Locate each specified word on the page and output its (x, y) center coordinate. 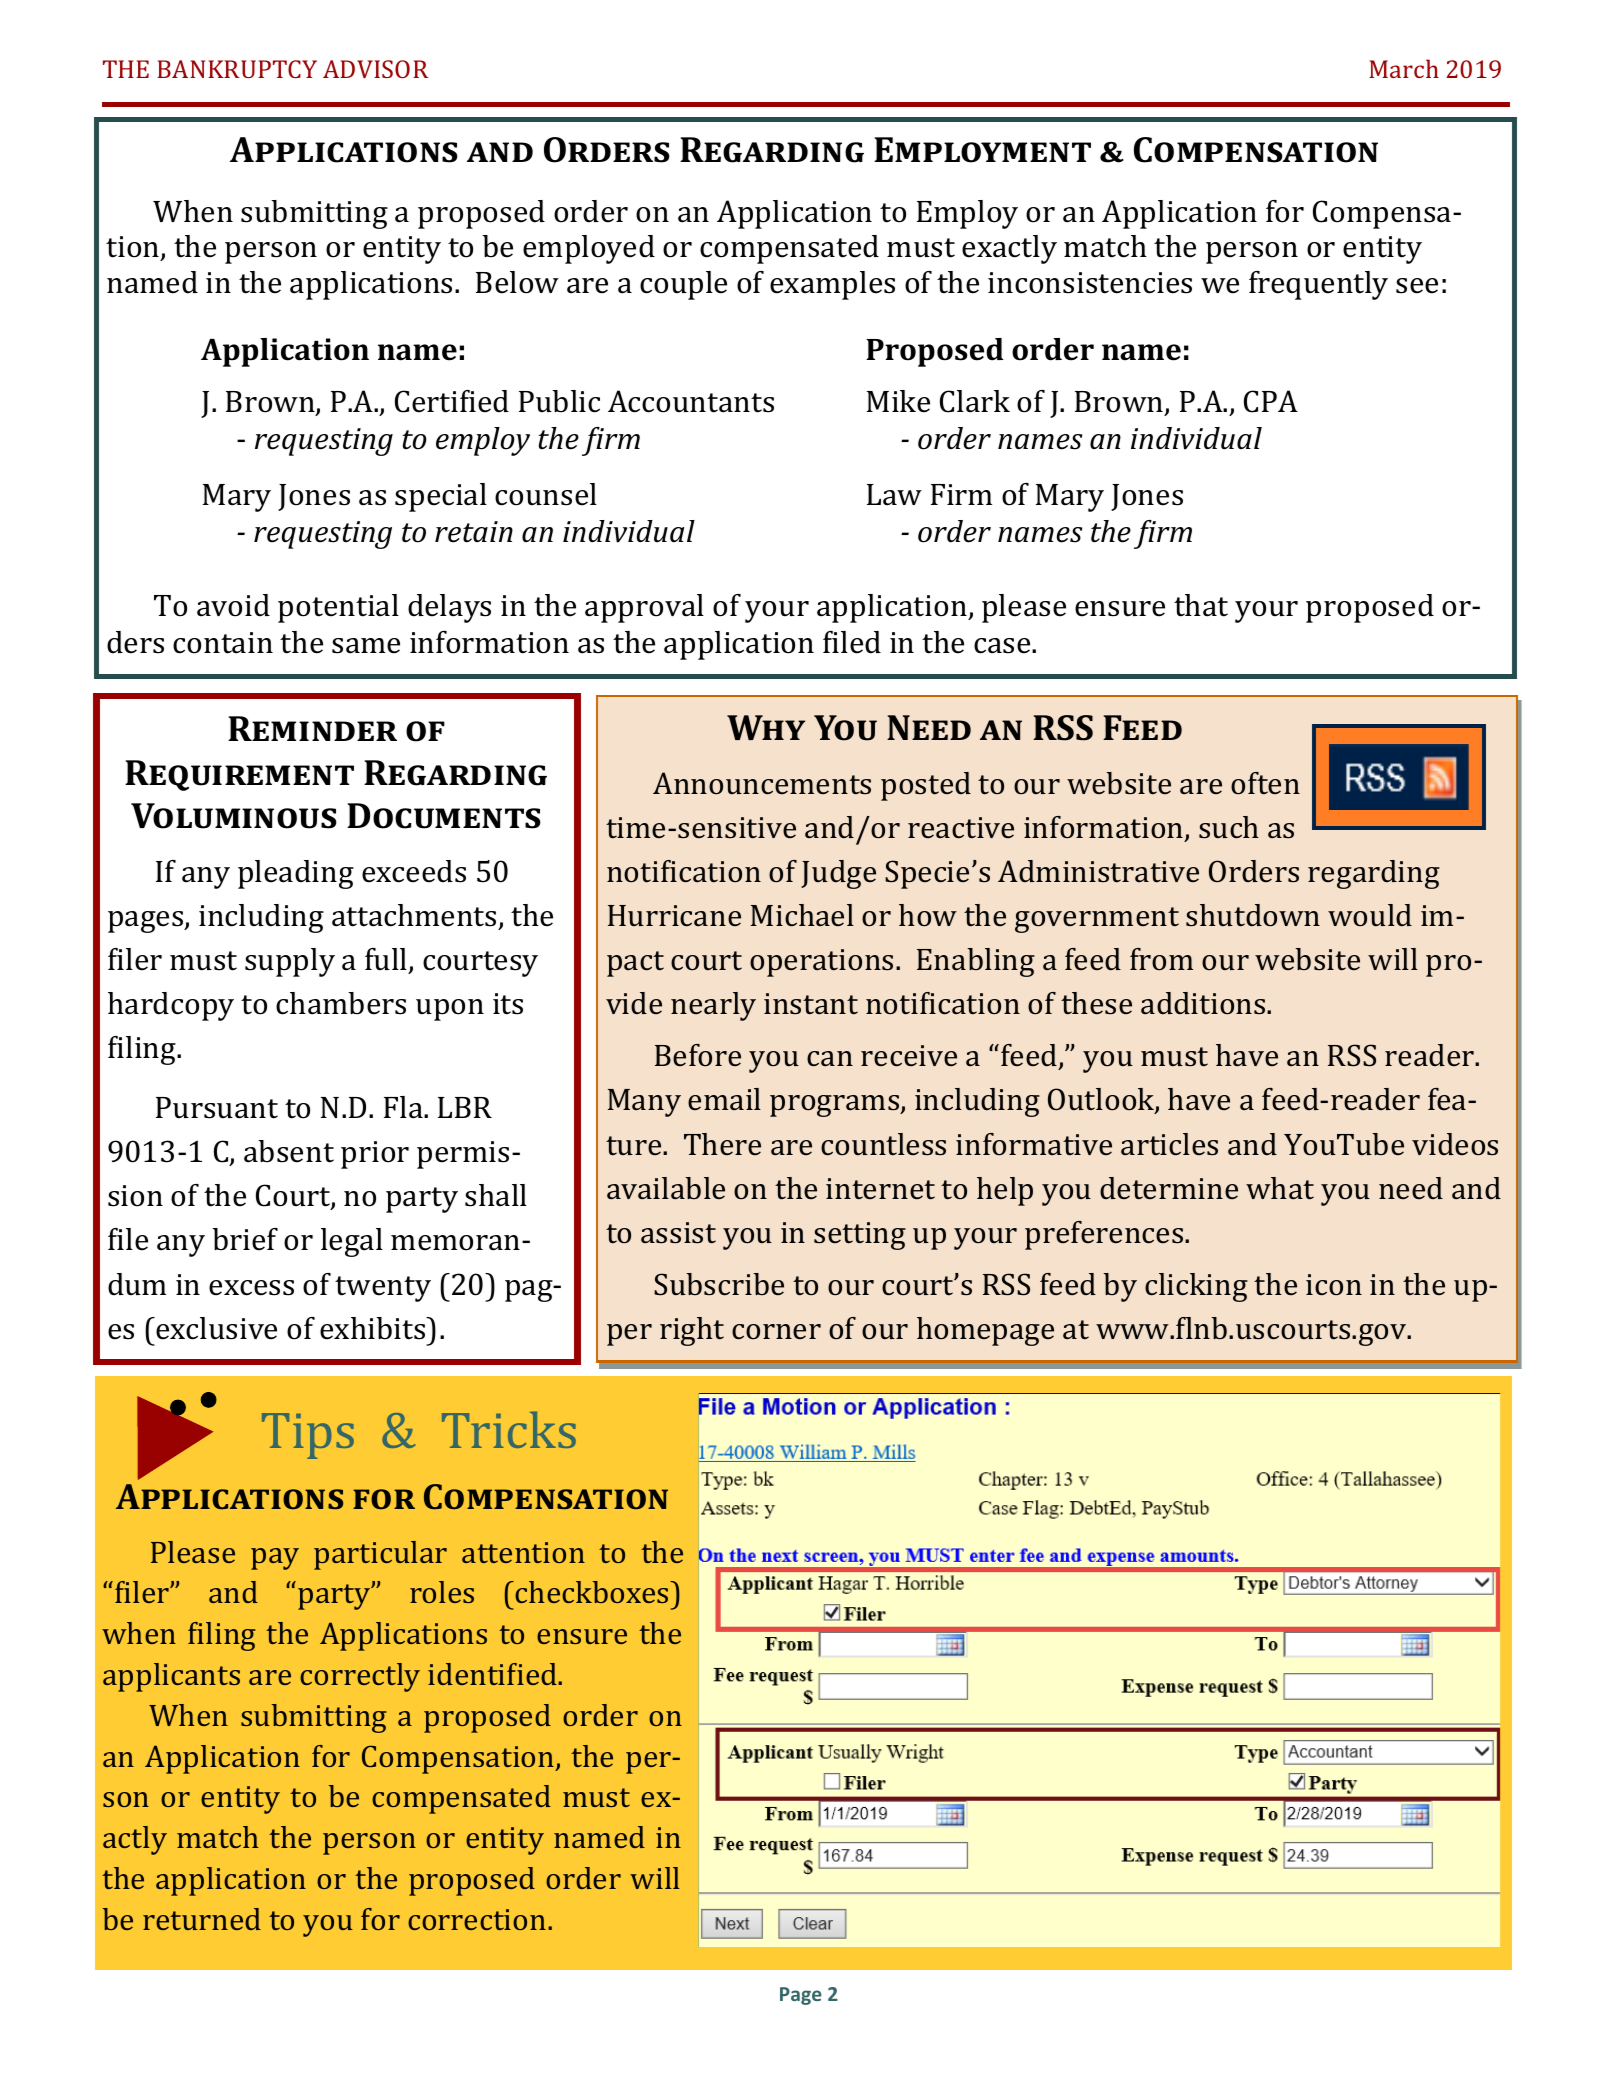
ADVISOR (375, 69)
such (1229, 827)
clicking (1196, 1287)
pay (275, 1559)
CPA (1271, 401)
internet (880, 1189)
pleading (296, 874)
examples (832, 285)
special (441, 497)
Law (894, 495)
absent (289, 1151)
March (1404, 68)
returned (202, 1919)
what (1280, 1188)
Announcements (762, 783)
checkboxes (593, 1592)
